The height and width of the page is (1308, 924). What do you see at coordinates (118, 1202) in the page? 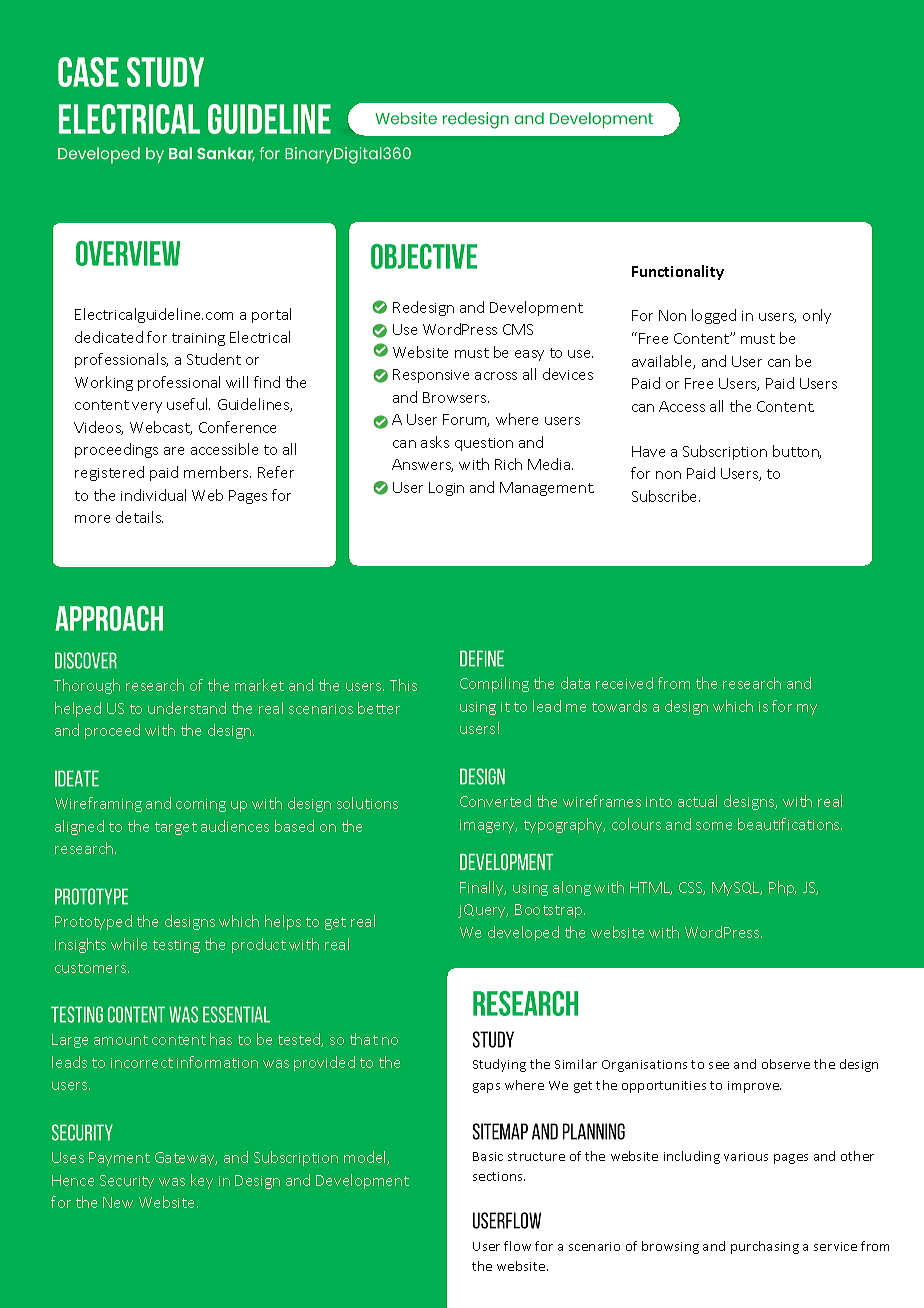
I see `New` at bounding box center [118, 1202].
